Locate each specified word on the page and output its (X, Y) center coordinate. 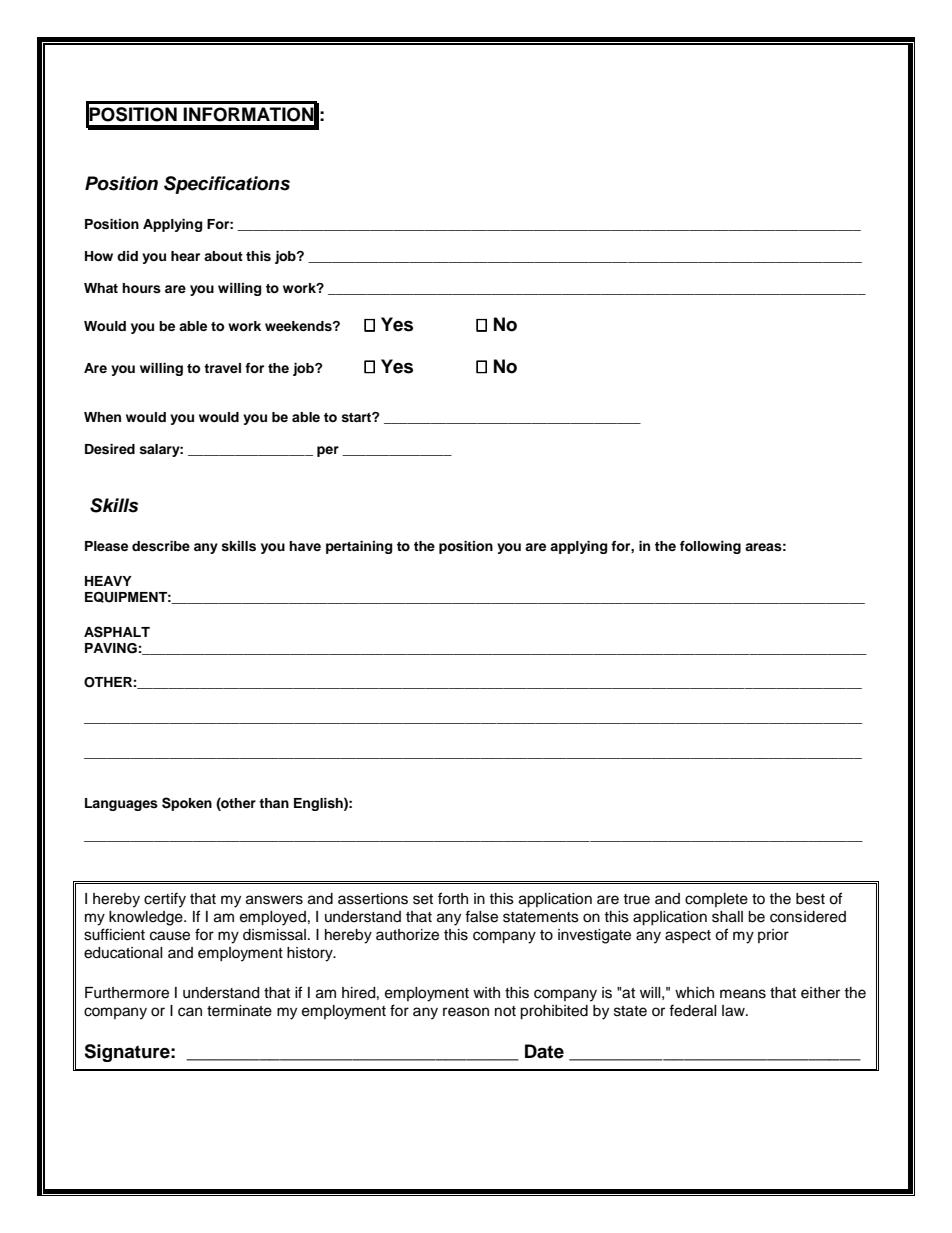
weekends (299, 326)
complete (716, 900)
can (190, 1012)
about (223, 256)
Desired (110, 449)
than (274, 803)
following (710, 547)
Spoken (187, 804)
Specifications (227, 185)
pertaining (359, 547)
